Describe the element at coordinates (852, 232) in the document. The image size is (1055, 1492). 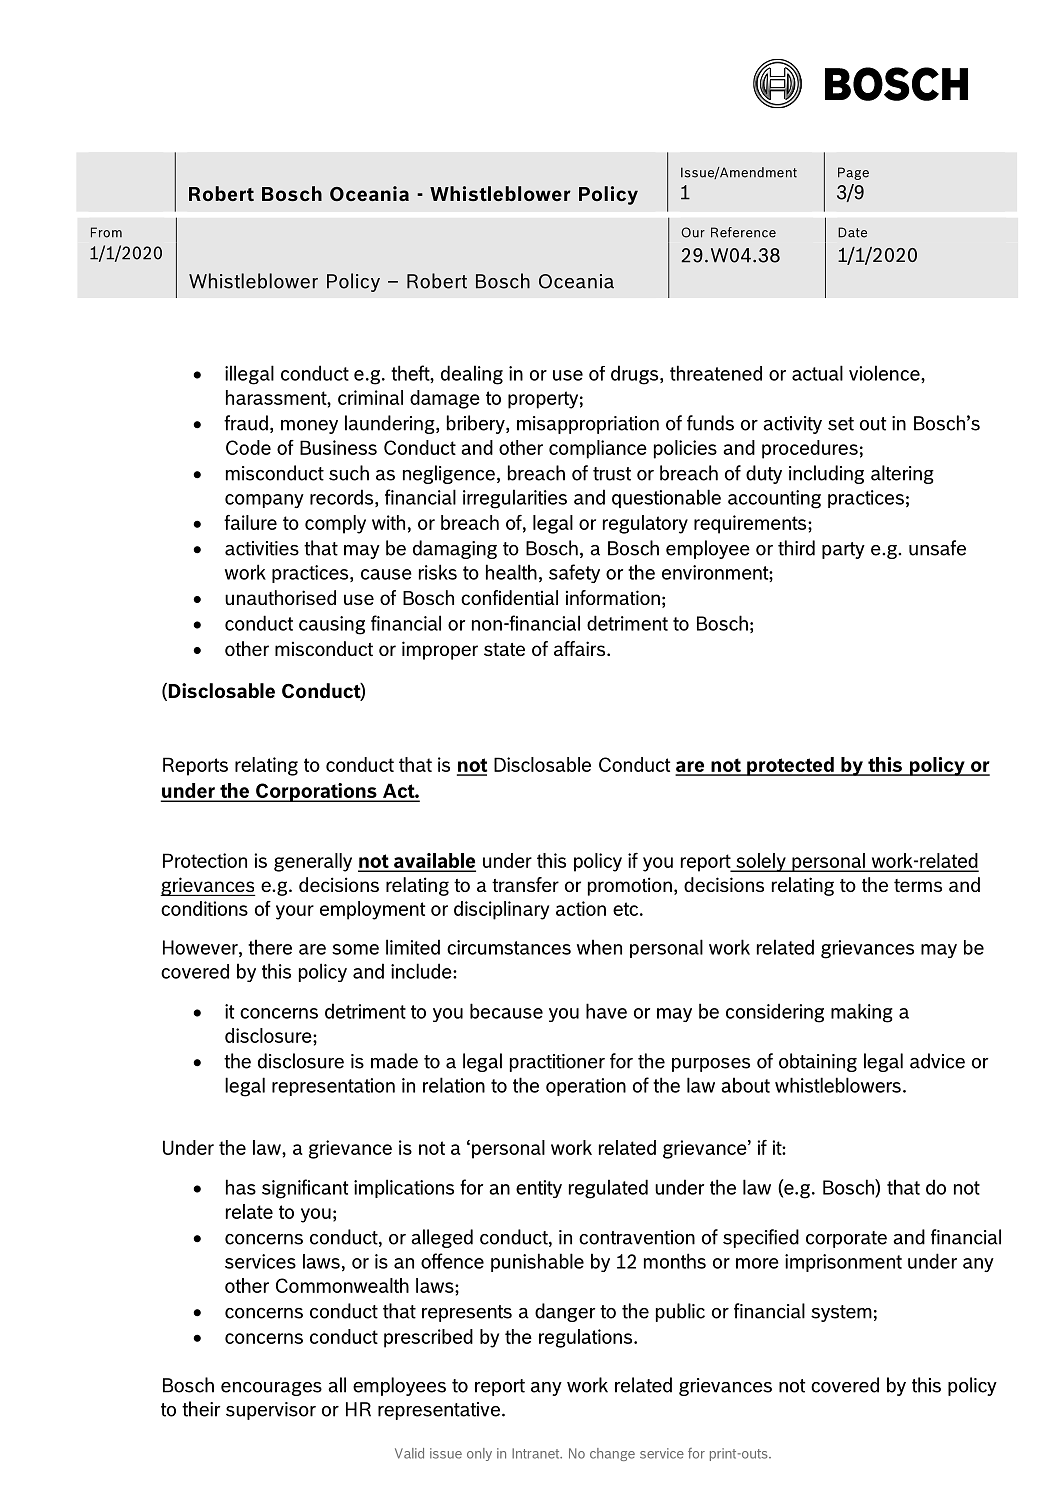
I see `Date` at that location.
